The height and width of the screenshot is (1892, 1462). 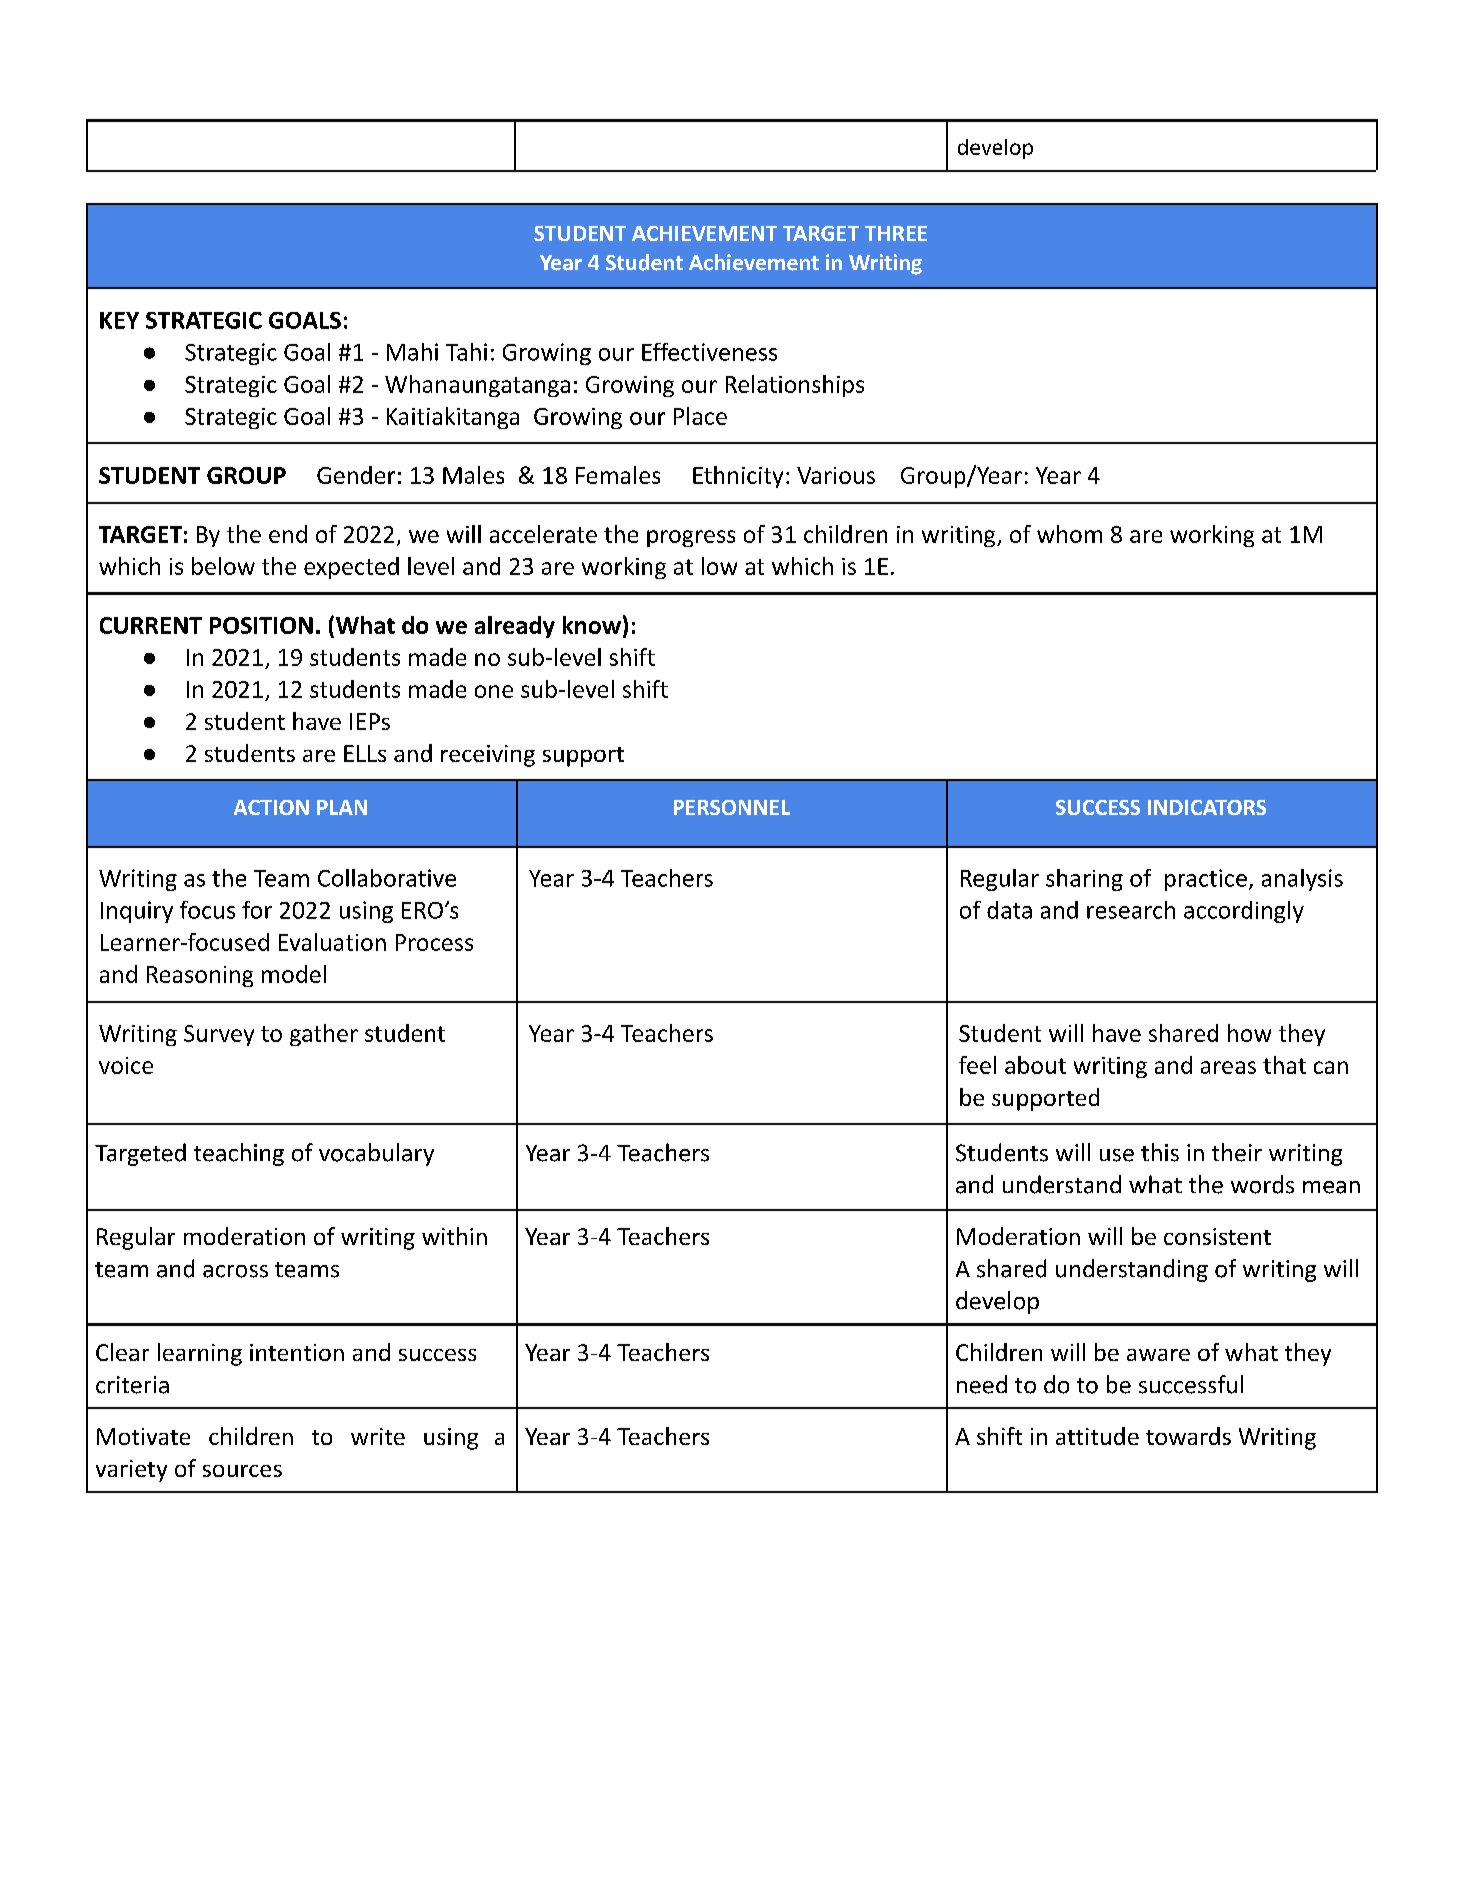 I want to click on Effectiveness, so click(x=709, y=352).
